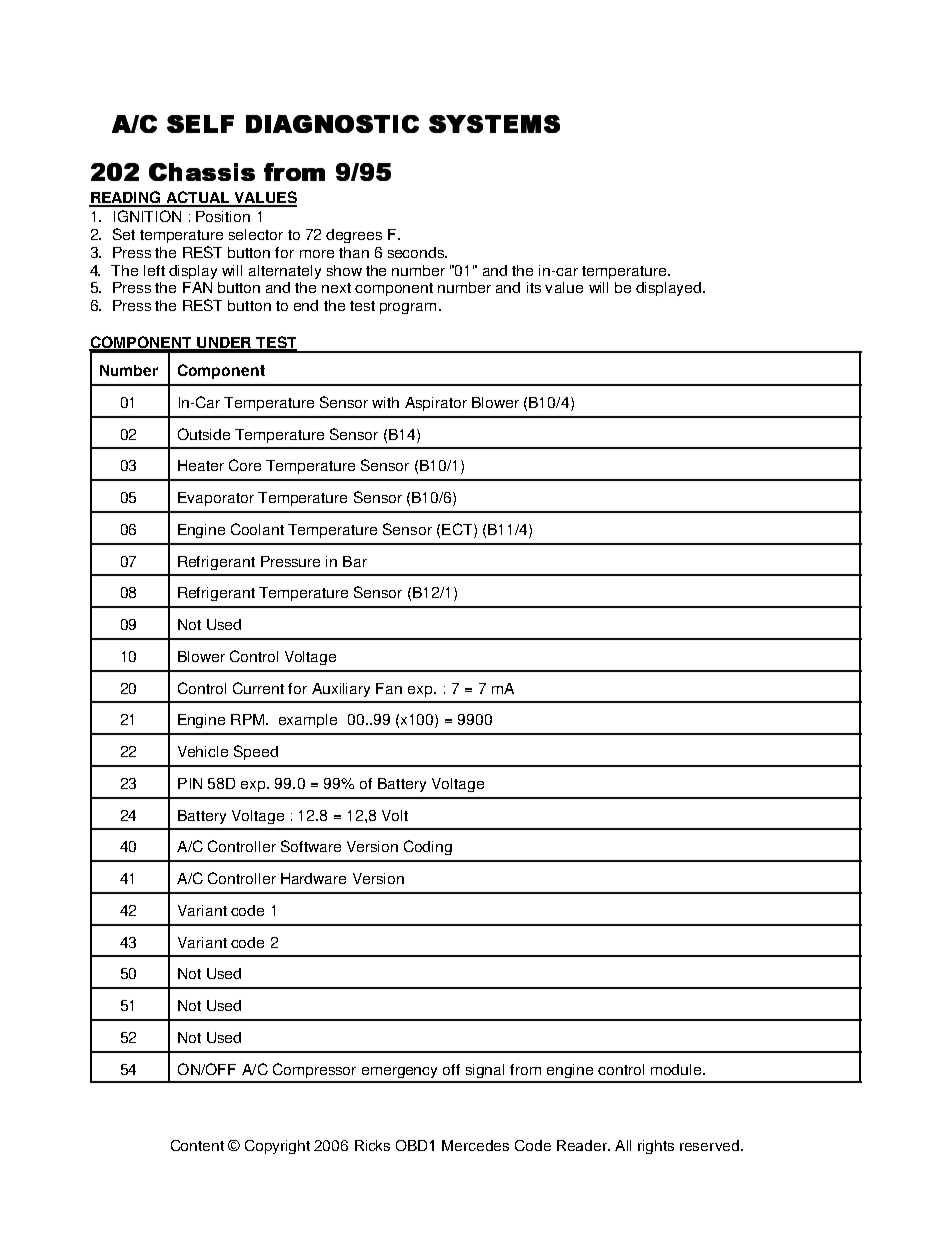 This page has height=1233, width=952. What do you see at coordinates (372, 1145) in the page?
I see `Ricks` at bounding box center [372, 1145].
